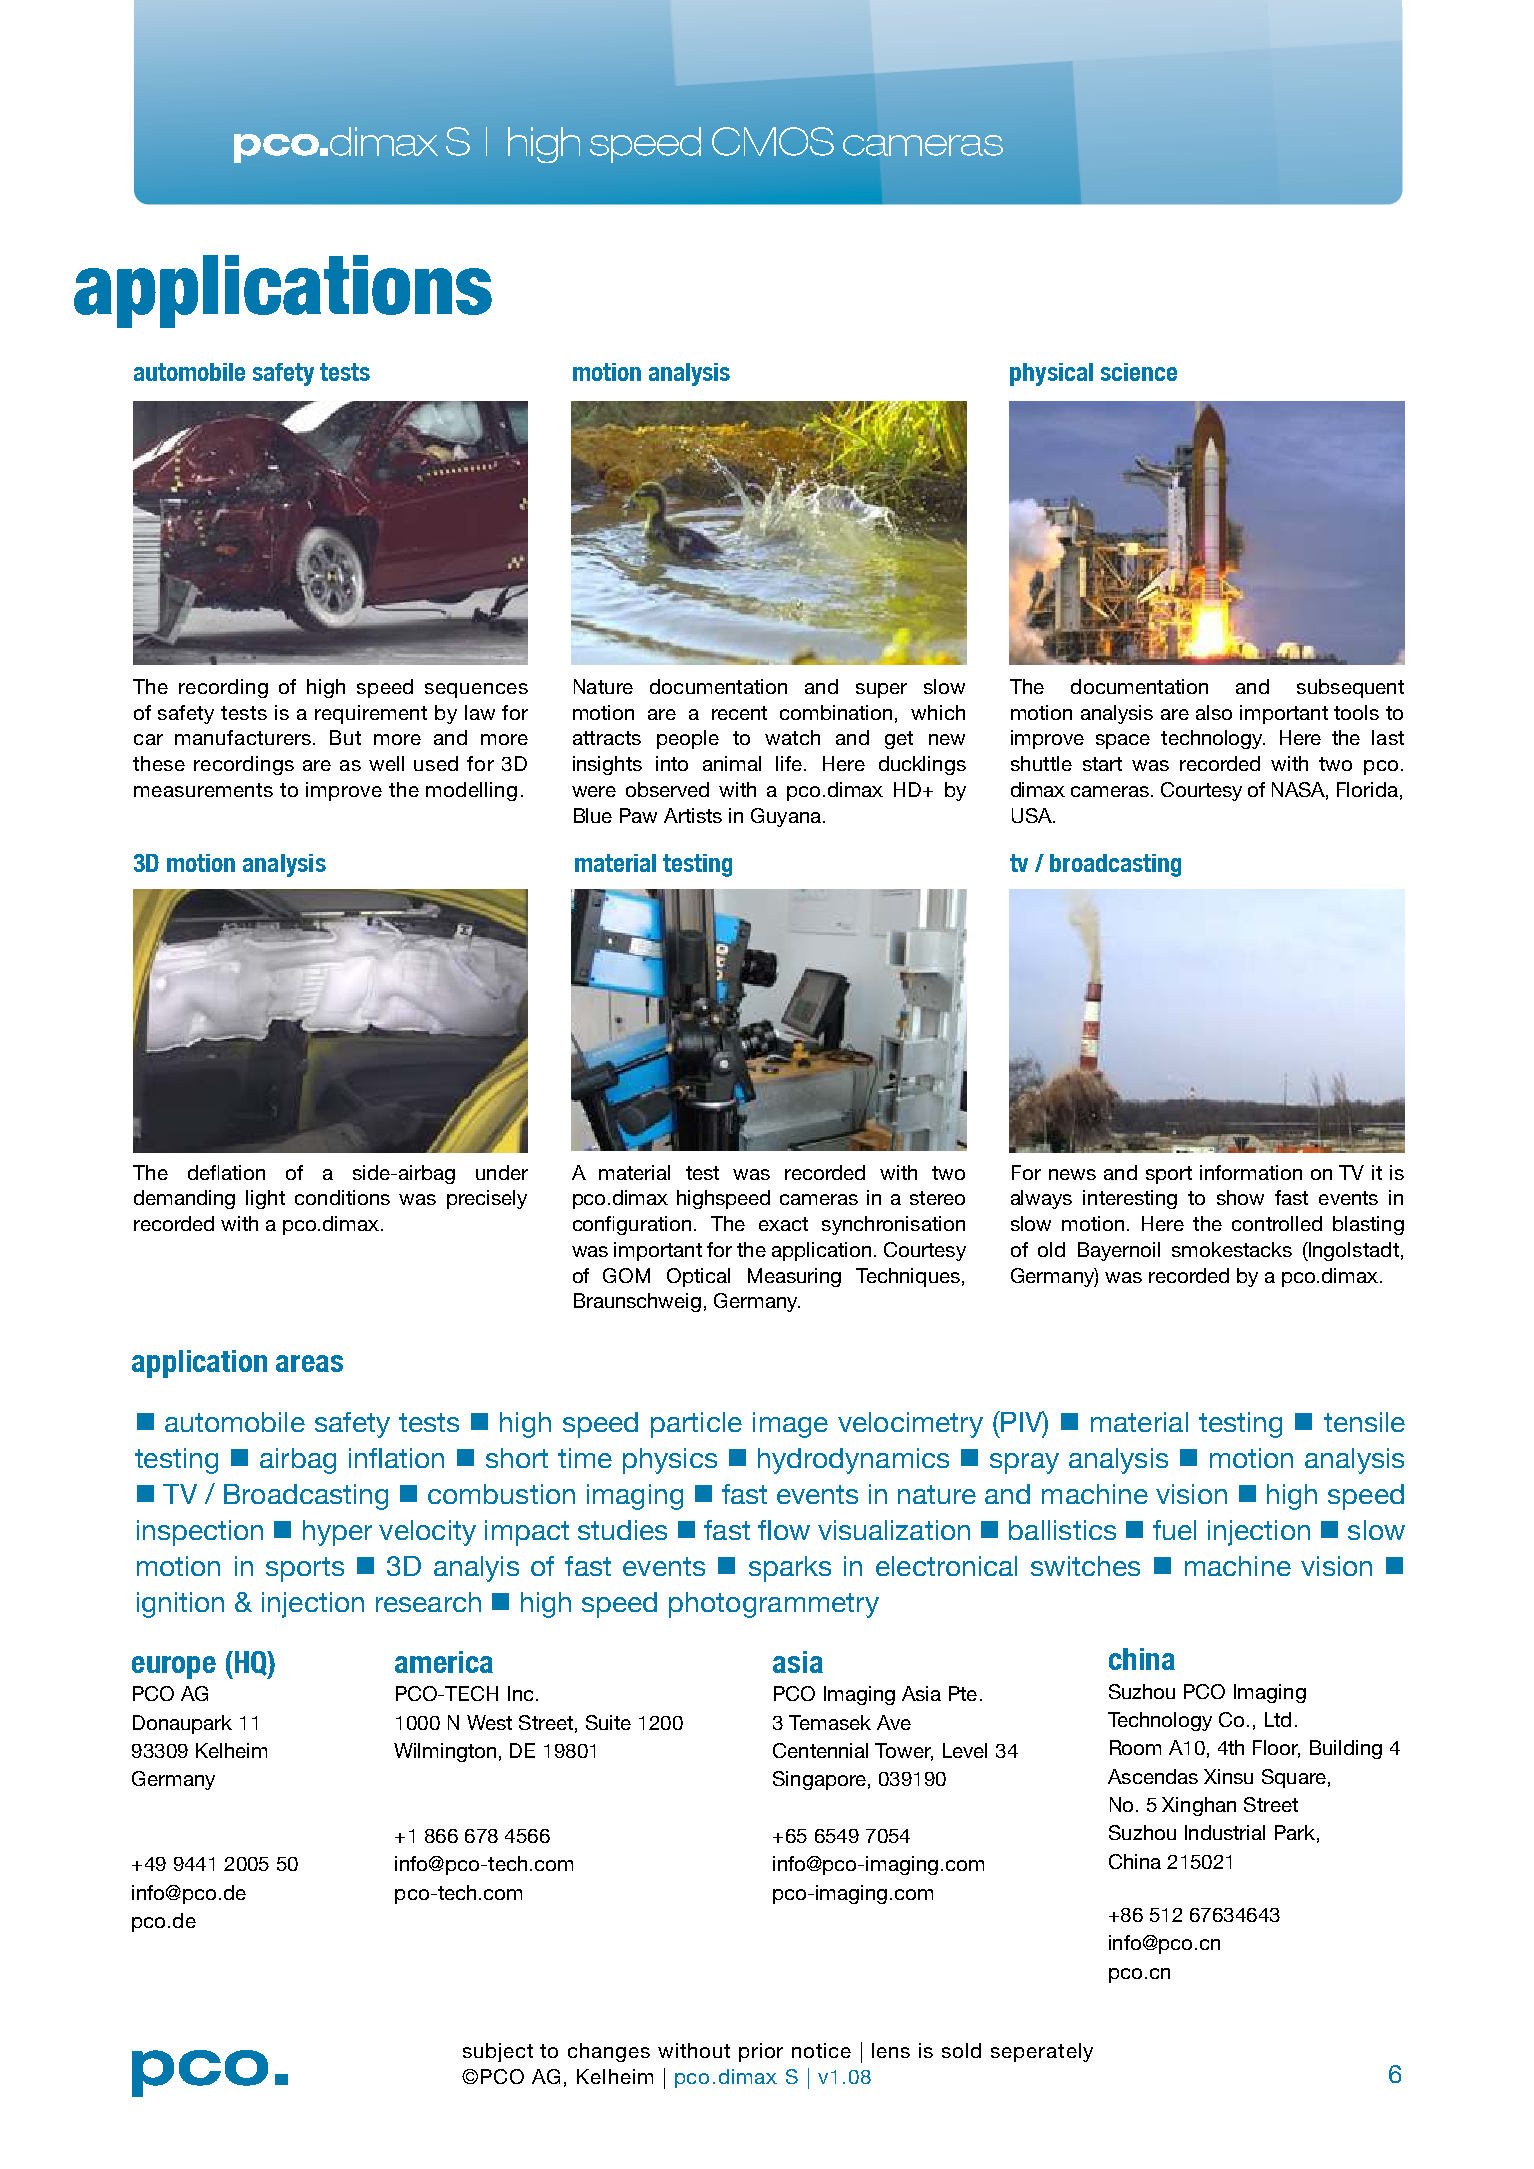  What do you see at coordinates (1042, 2052) in the page?
I see `seperately` at bounding box center [1042, 2052].
